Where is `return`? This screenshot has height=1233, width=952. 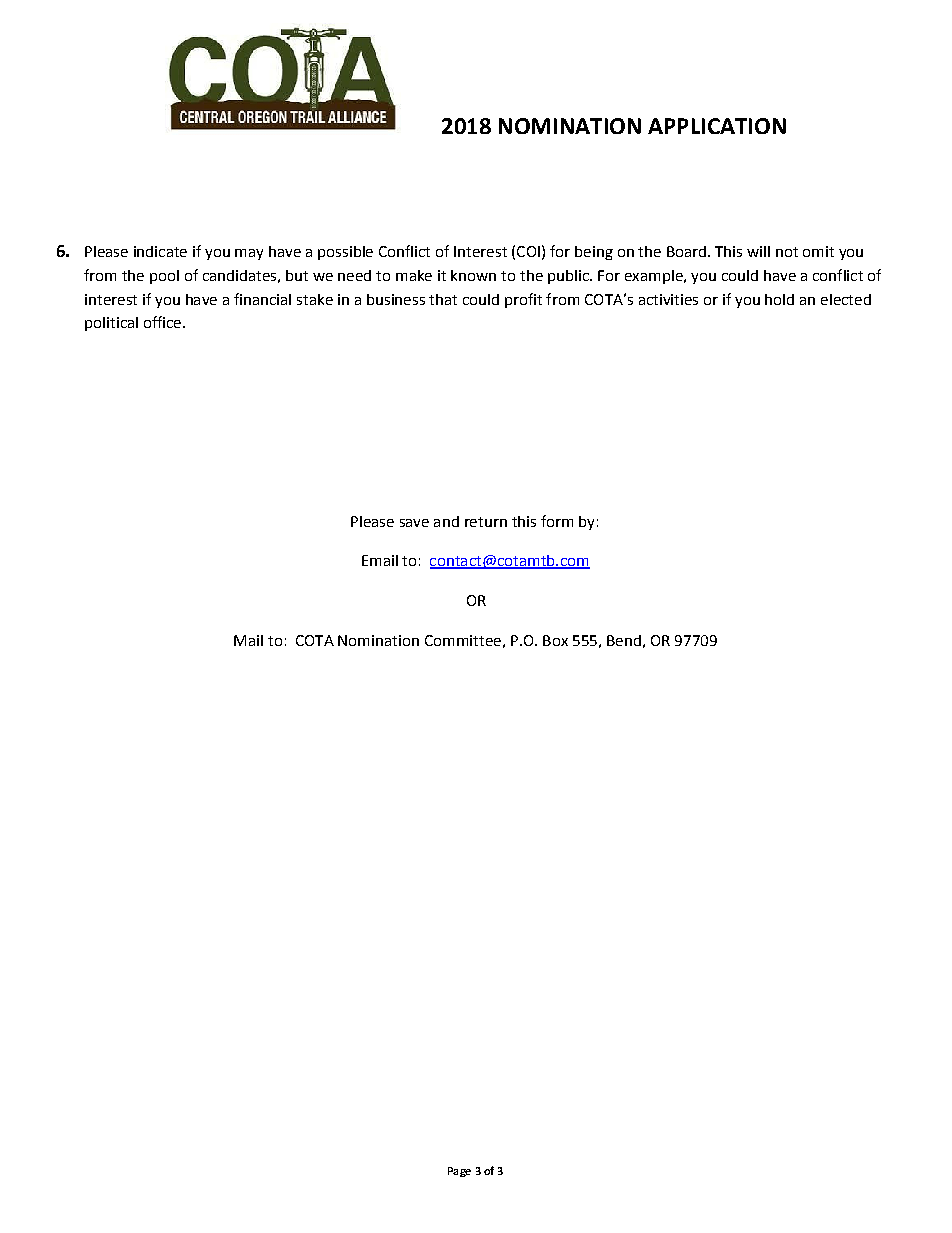 return is located at coordinates (486, 522).
